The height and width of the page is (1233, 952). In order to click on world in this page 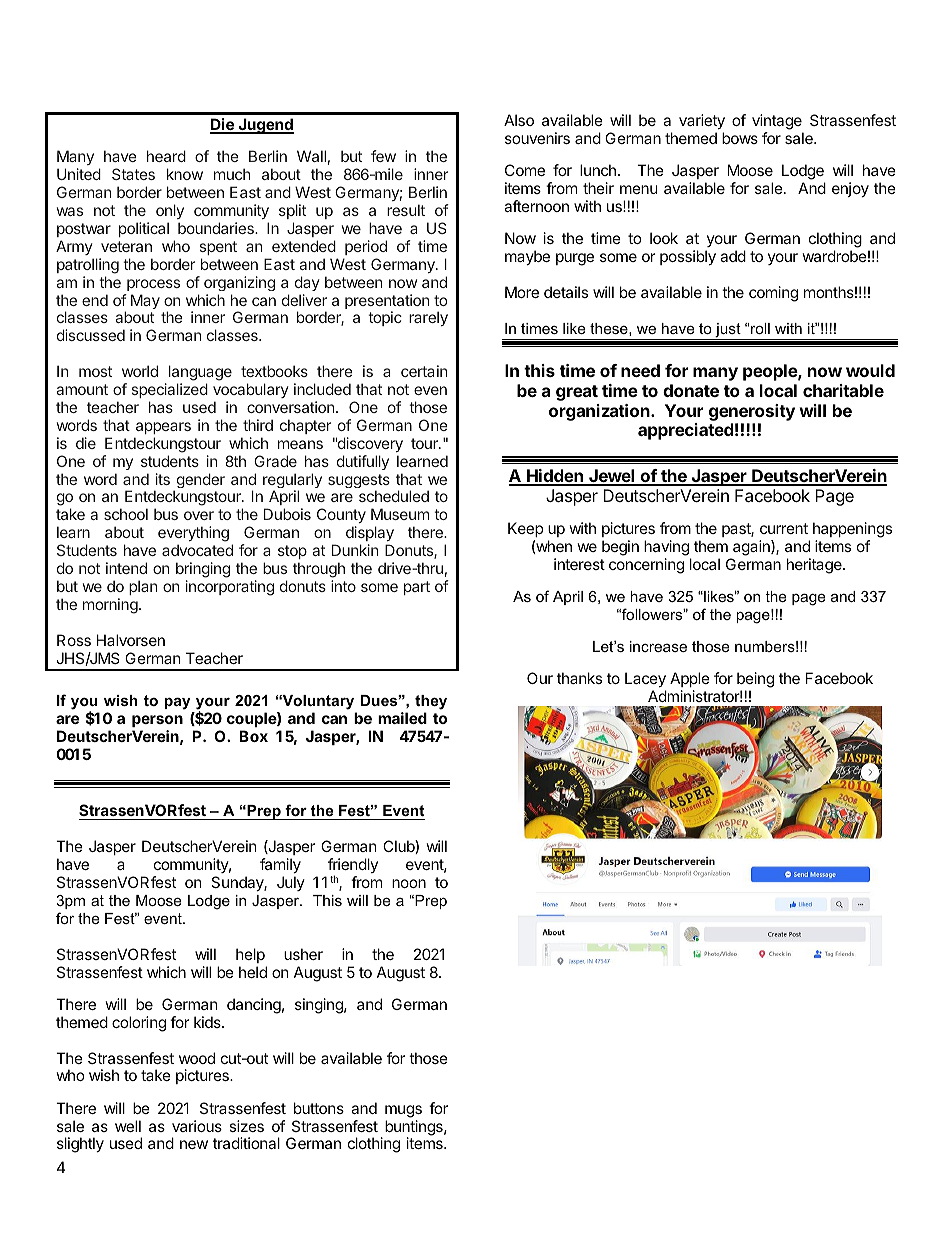, I will do `click(140, 371)`.
